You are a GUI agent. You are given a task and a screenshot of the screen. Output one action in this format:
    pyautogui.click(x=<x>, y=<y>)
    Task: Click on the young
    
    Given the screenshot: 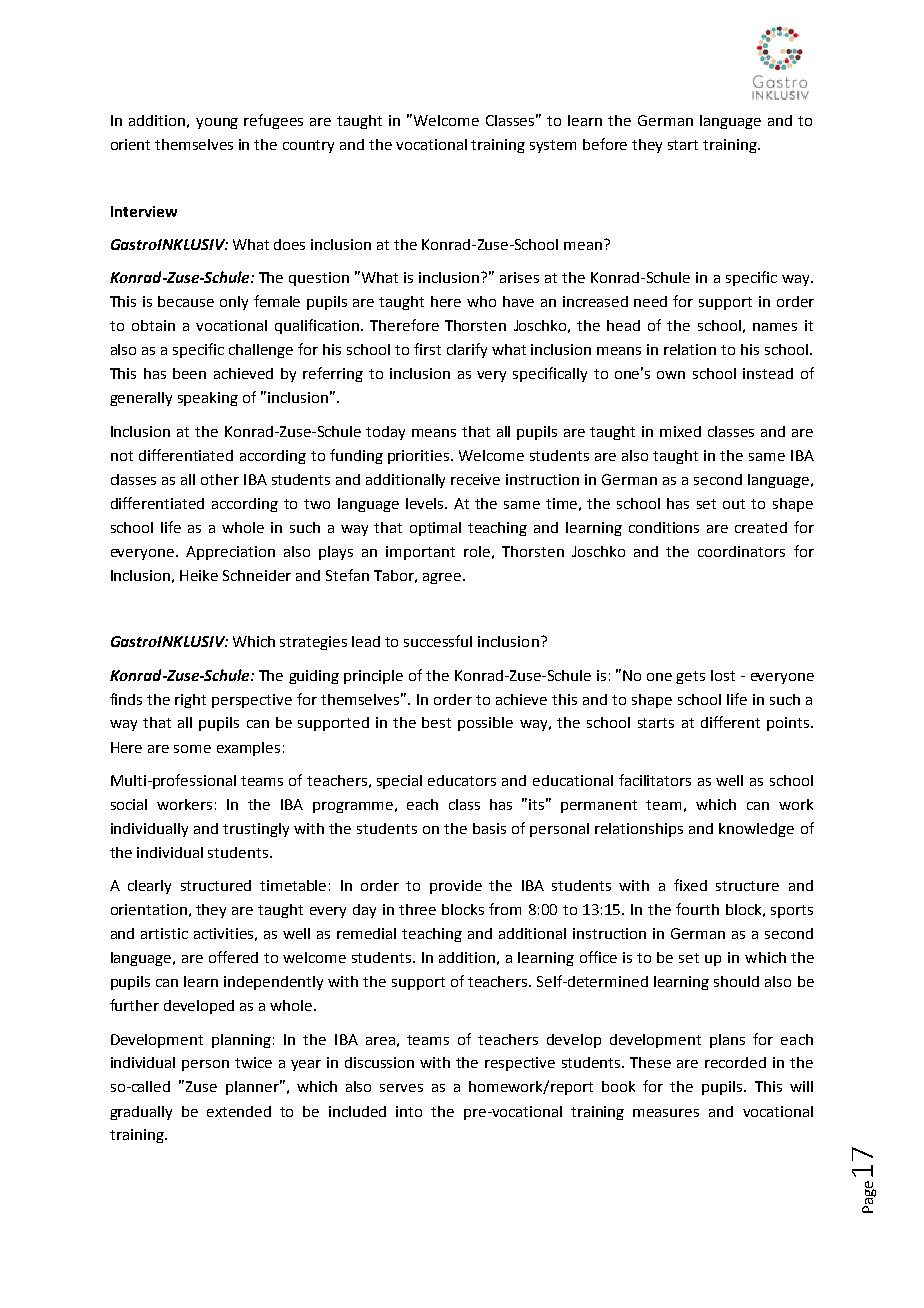 What is the action you would take?
    pyautogui.click(x=217, y=123)
